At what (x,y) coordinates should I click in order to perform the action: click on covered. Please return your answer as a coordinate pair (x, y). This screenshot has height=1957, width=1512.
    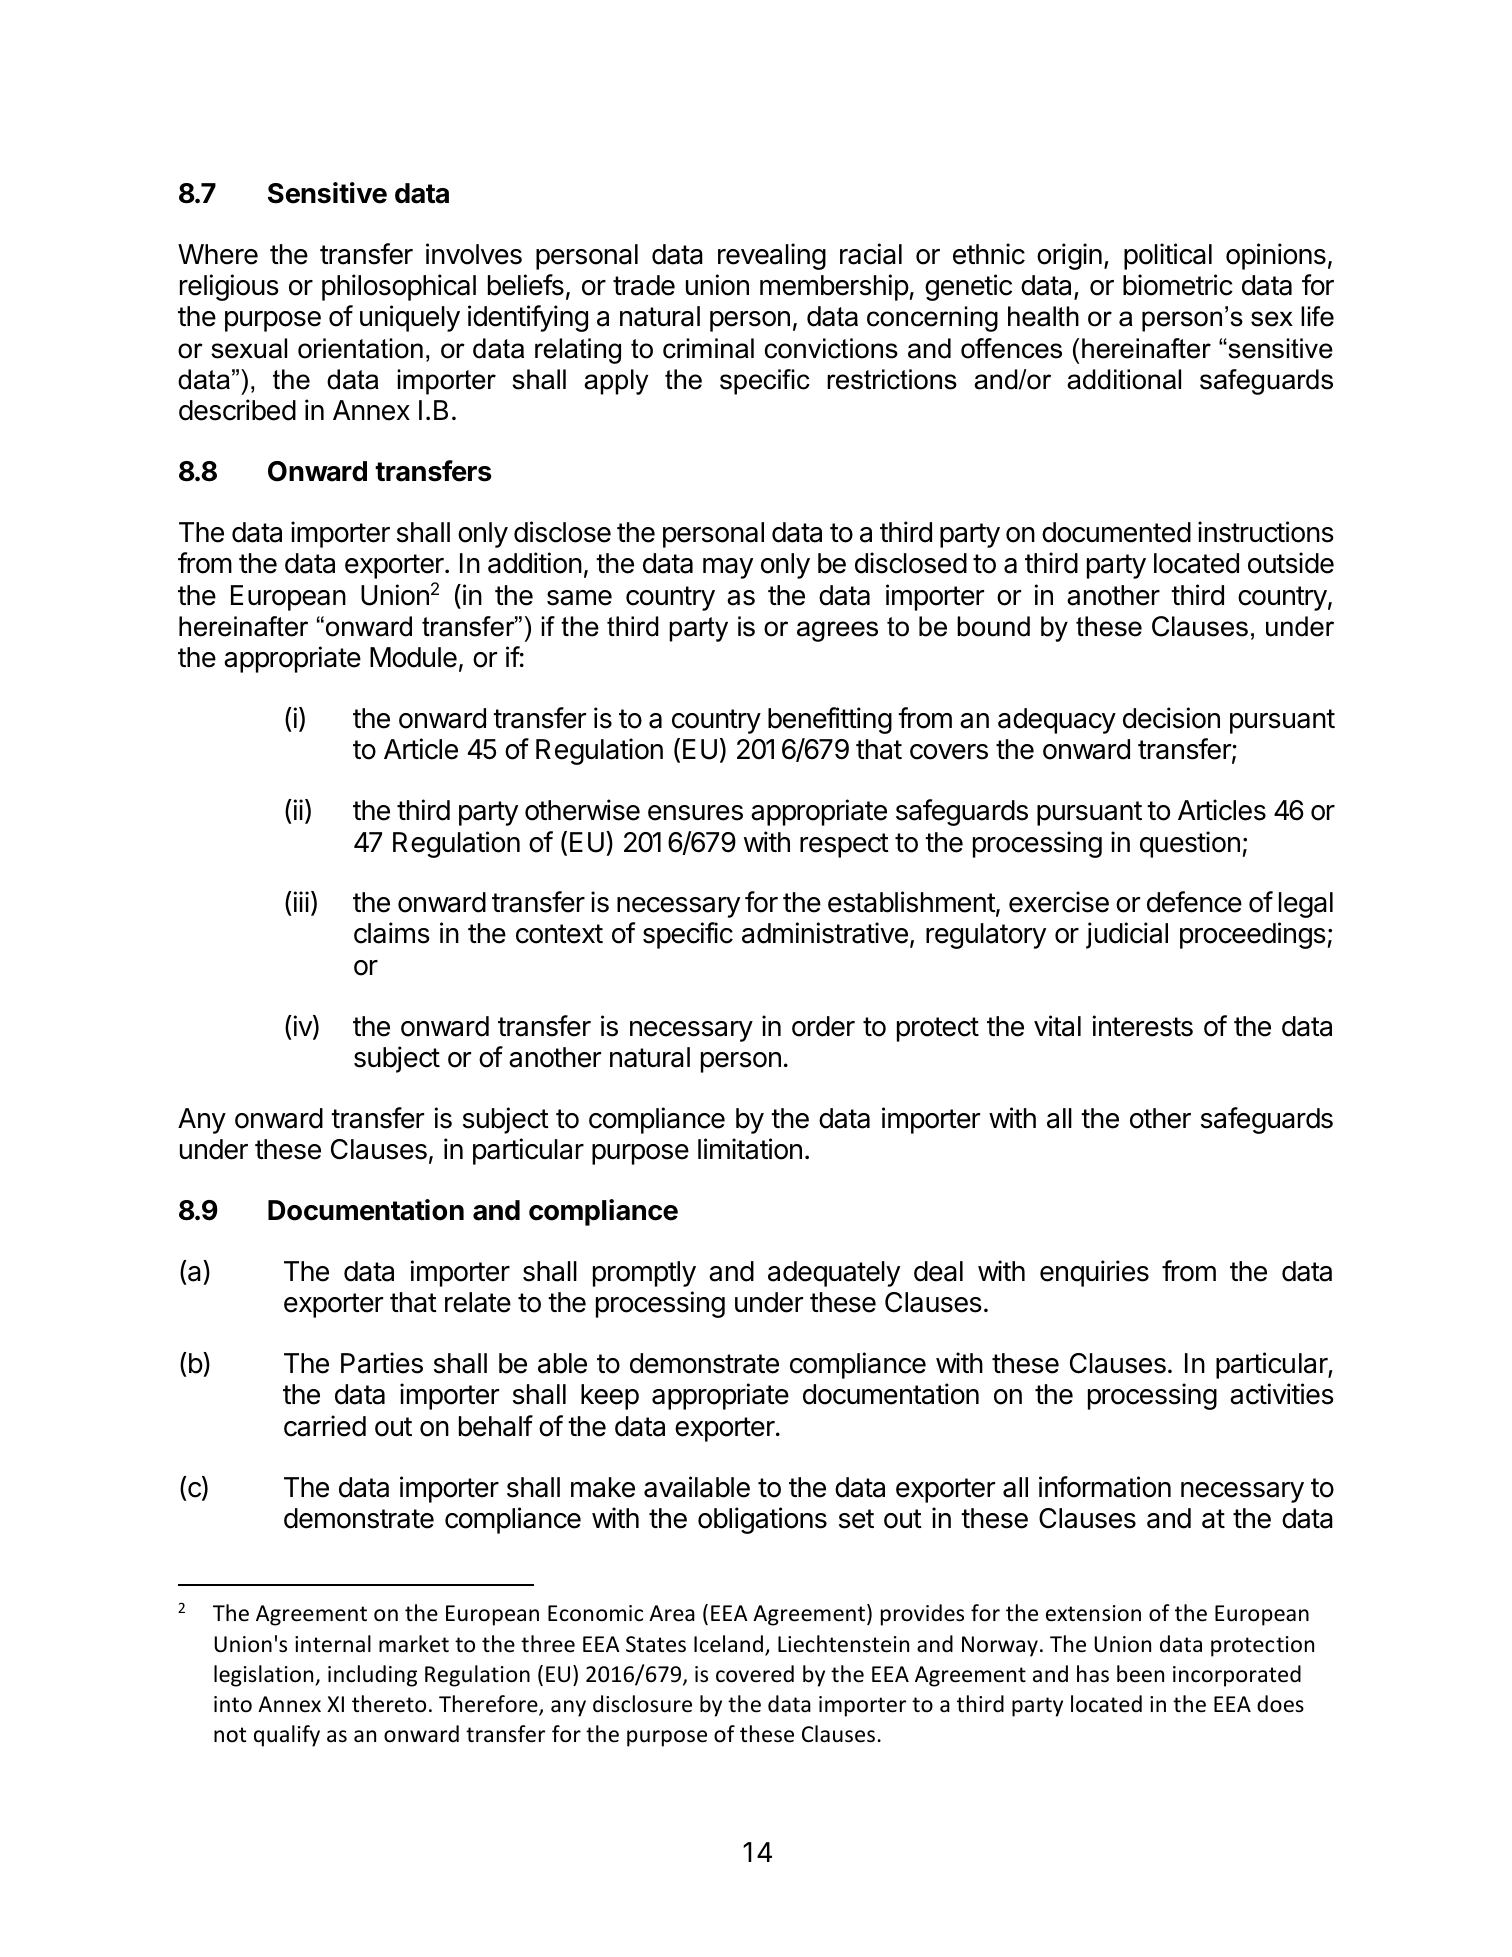
    Looking at the image, I should click on (755, 1674).
